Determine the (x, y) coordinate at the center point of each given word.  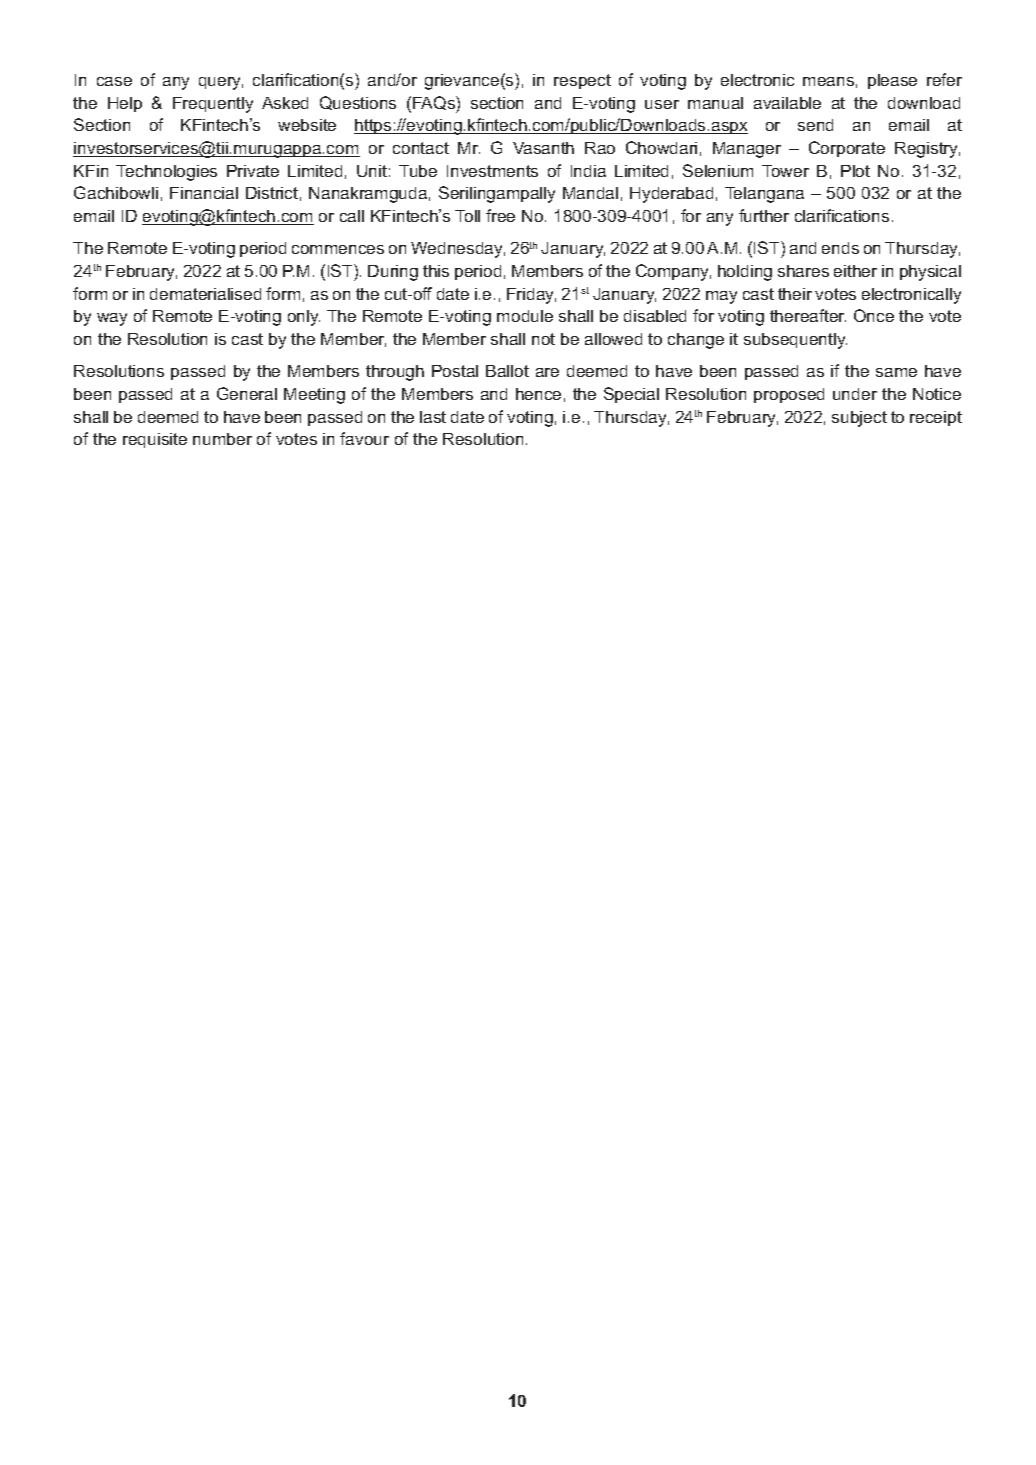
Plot (855, 171)
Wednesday (458, 250)
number (222, 439)
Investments (492, 171)
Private (253, 171)
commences (338, 249)
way (112, 319)
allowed (613, 339)
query (221, 83)
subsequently (795, 341)
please (892, 81)
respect (582, 81)
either (855, 271)
